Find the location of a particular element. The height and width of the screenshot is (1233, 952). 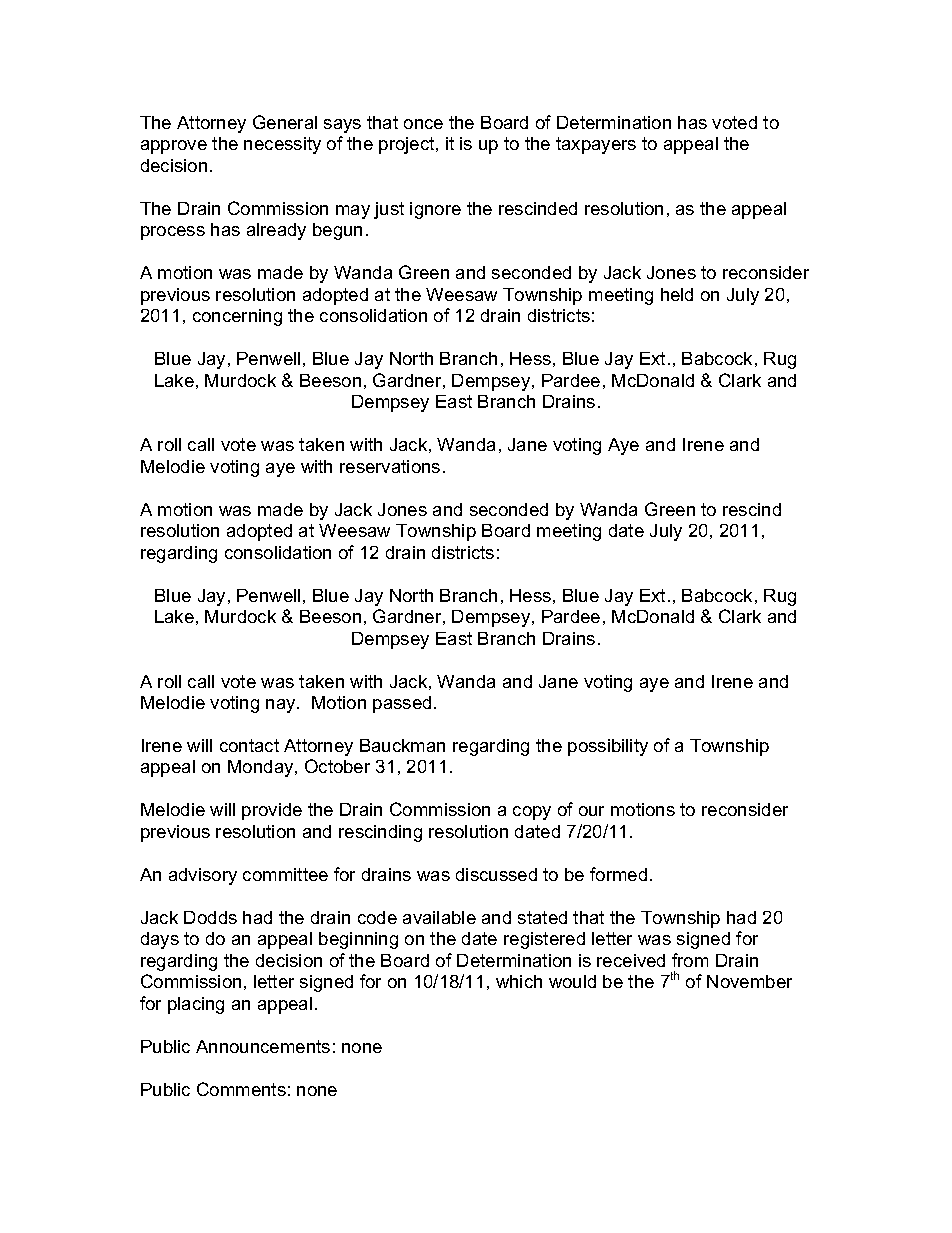

necessity is located at coordinates (282, 145).
